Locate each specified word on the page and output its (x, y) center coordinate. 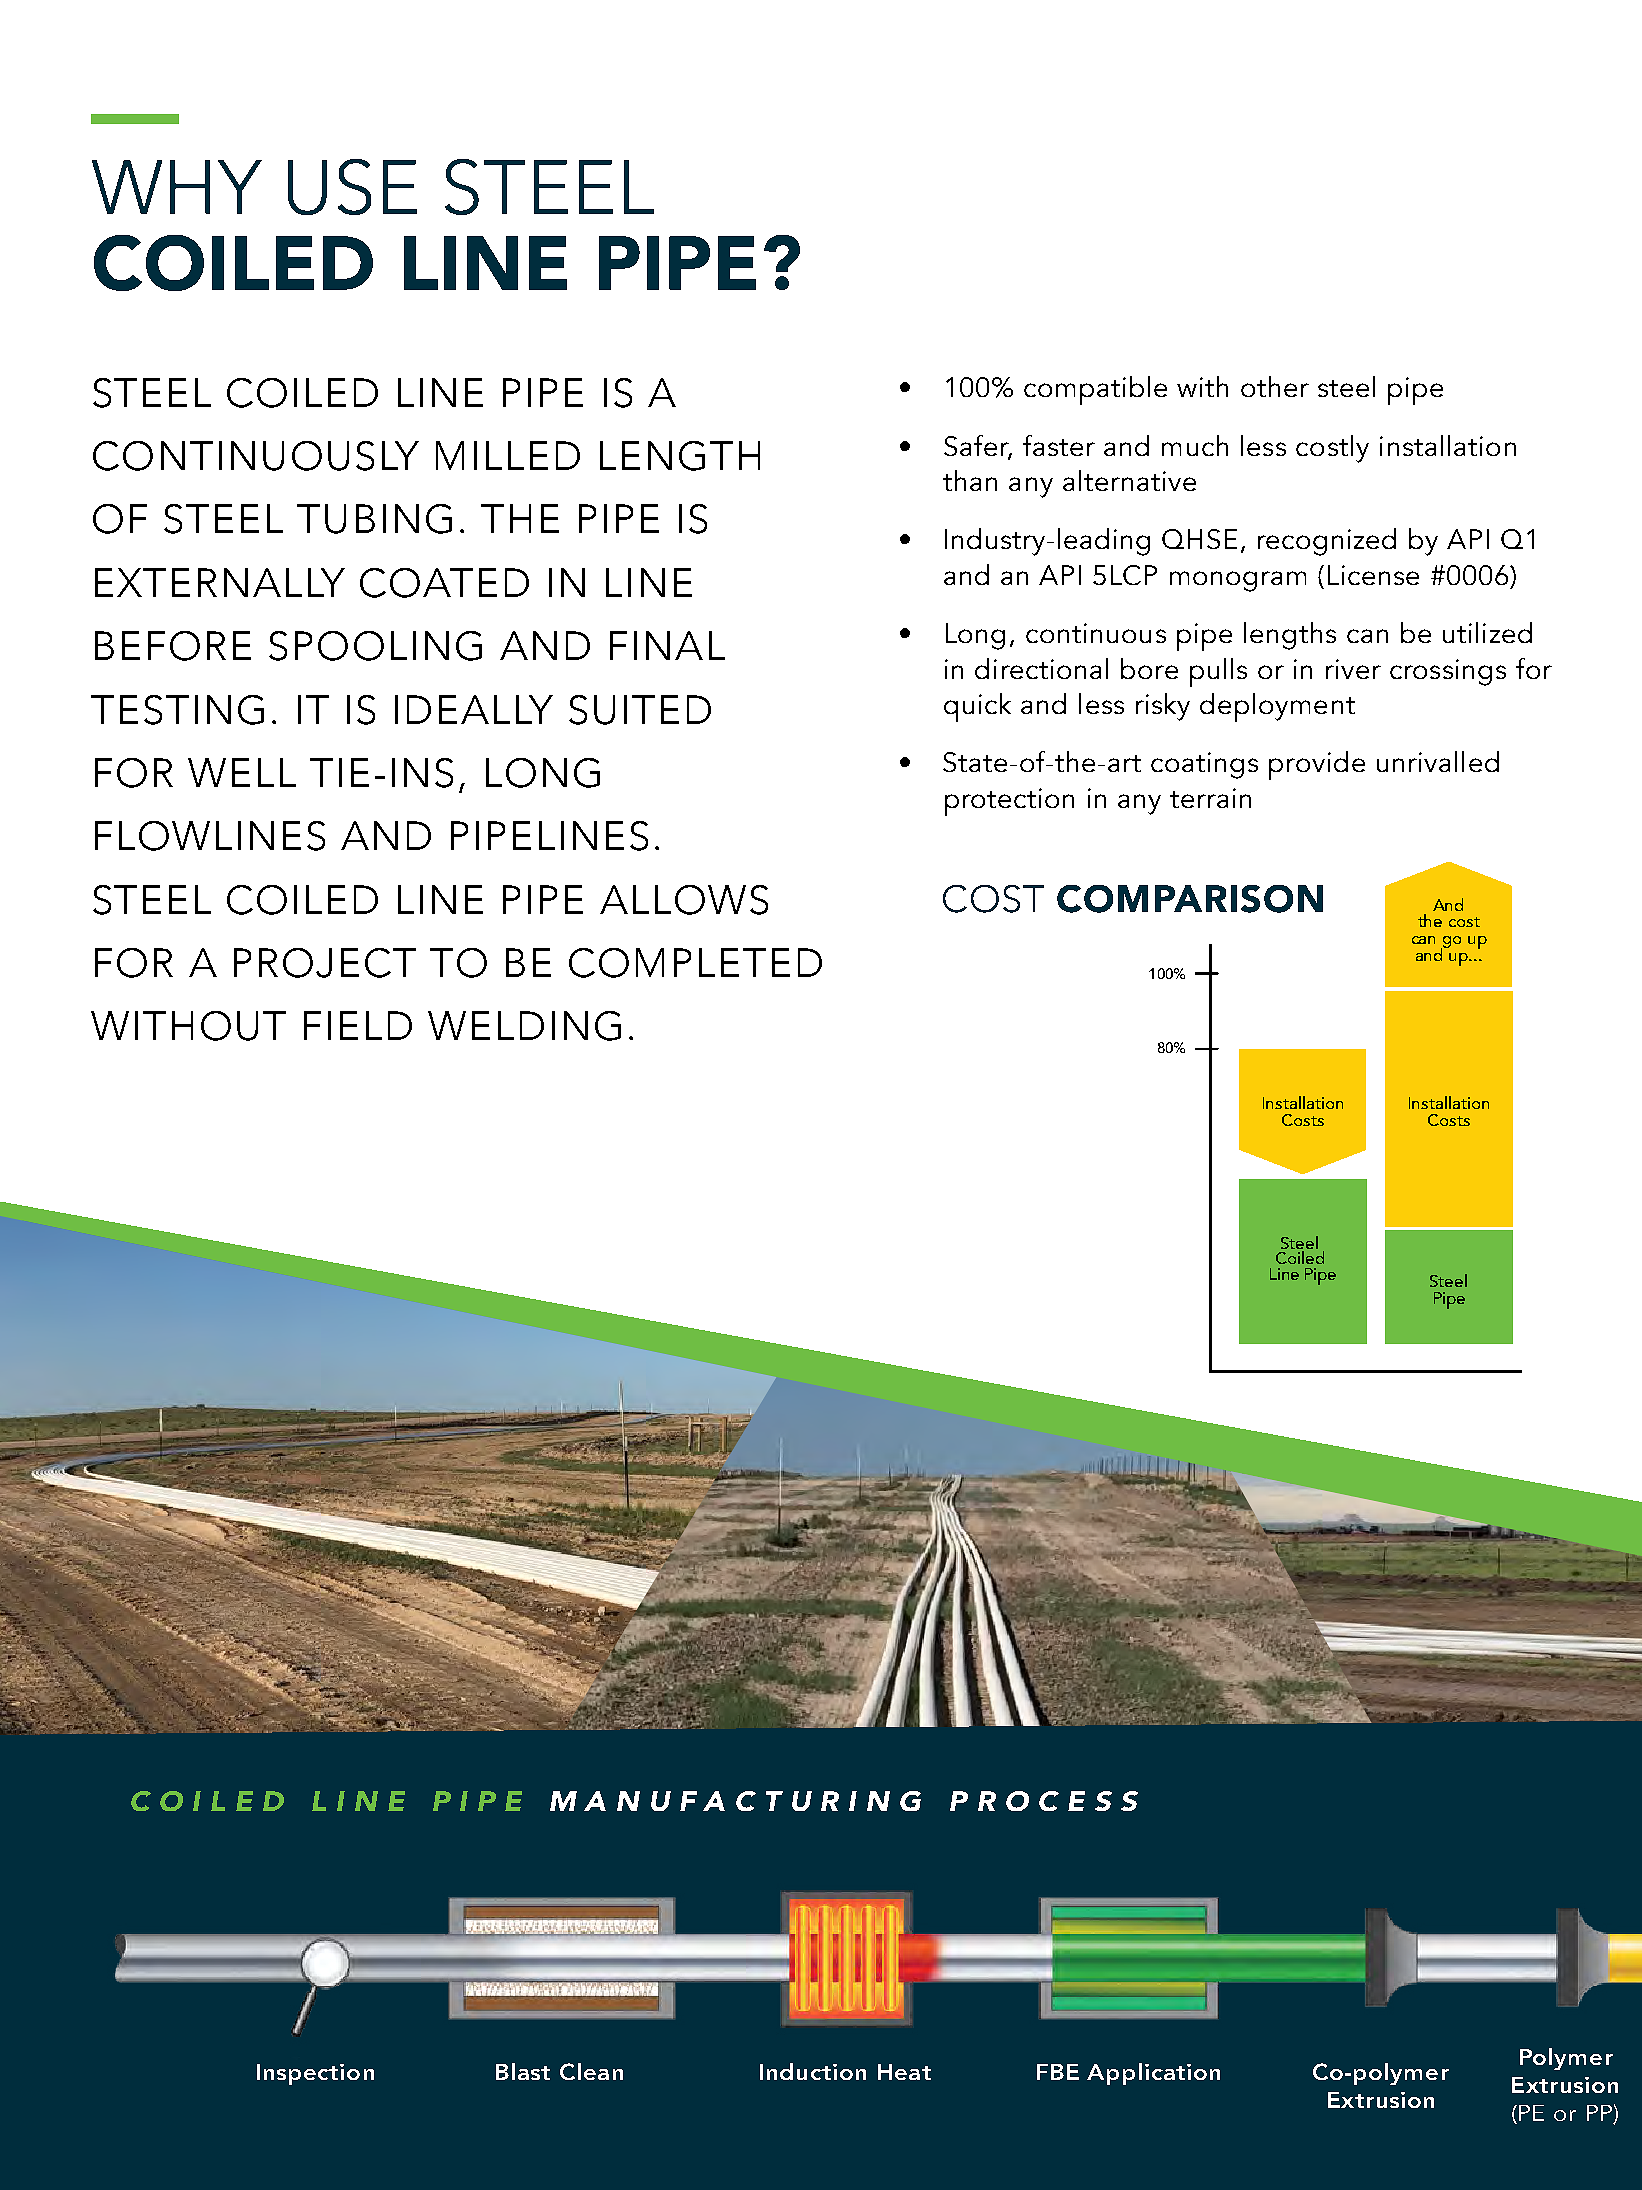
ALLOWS (684, 900)
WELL (242, 772)
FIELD (358, 1025)
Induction (813, 2071)
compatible (1095, 390)
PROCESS (1044, 1801)
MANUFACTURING (735, 1801)
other (1275, 386)
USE (352, 187)
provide (1317, 765)
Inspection (315, 2074)
